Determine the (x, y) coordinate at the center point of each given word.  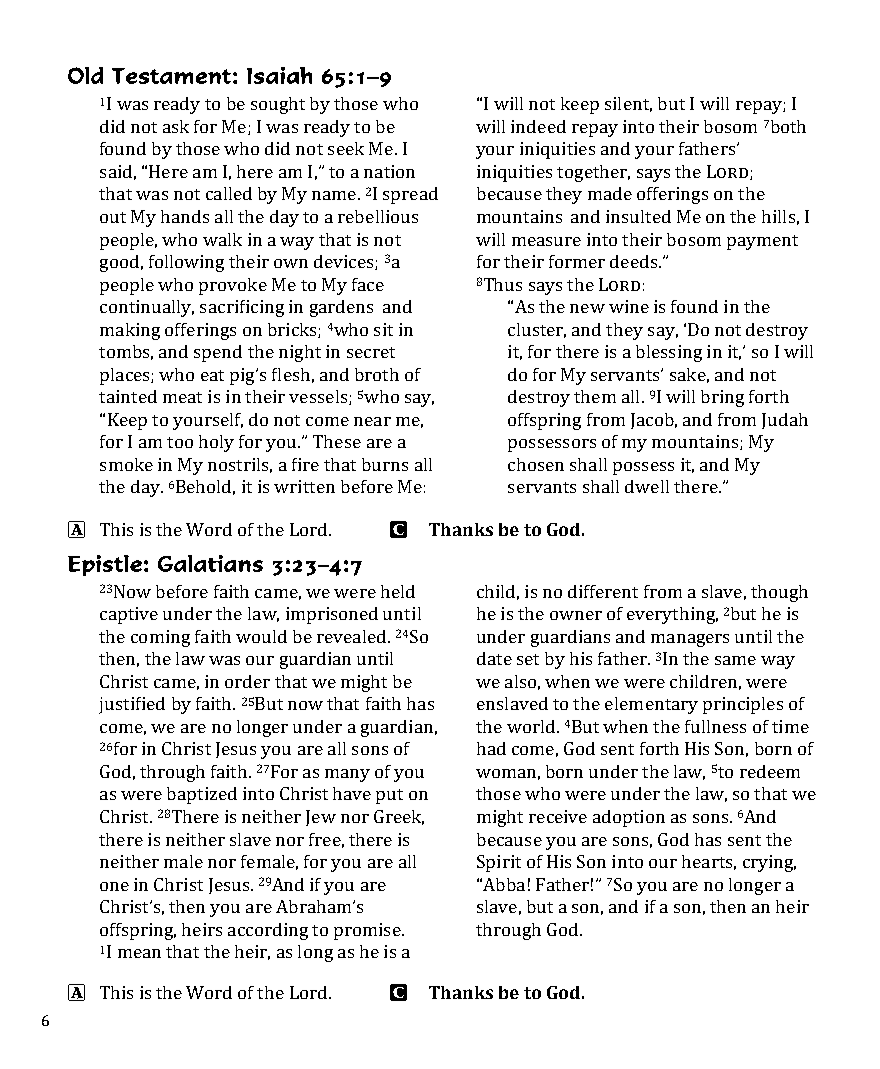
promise (368, 931)
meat (182, 397)
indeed (538, 126)
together (593, 173)
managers (690, 640)
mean (139, 953)
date (494, 658)
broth (377, 374)
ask (176, 126)
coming (160, 638)
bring (722, 398)
